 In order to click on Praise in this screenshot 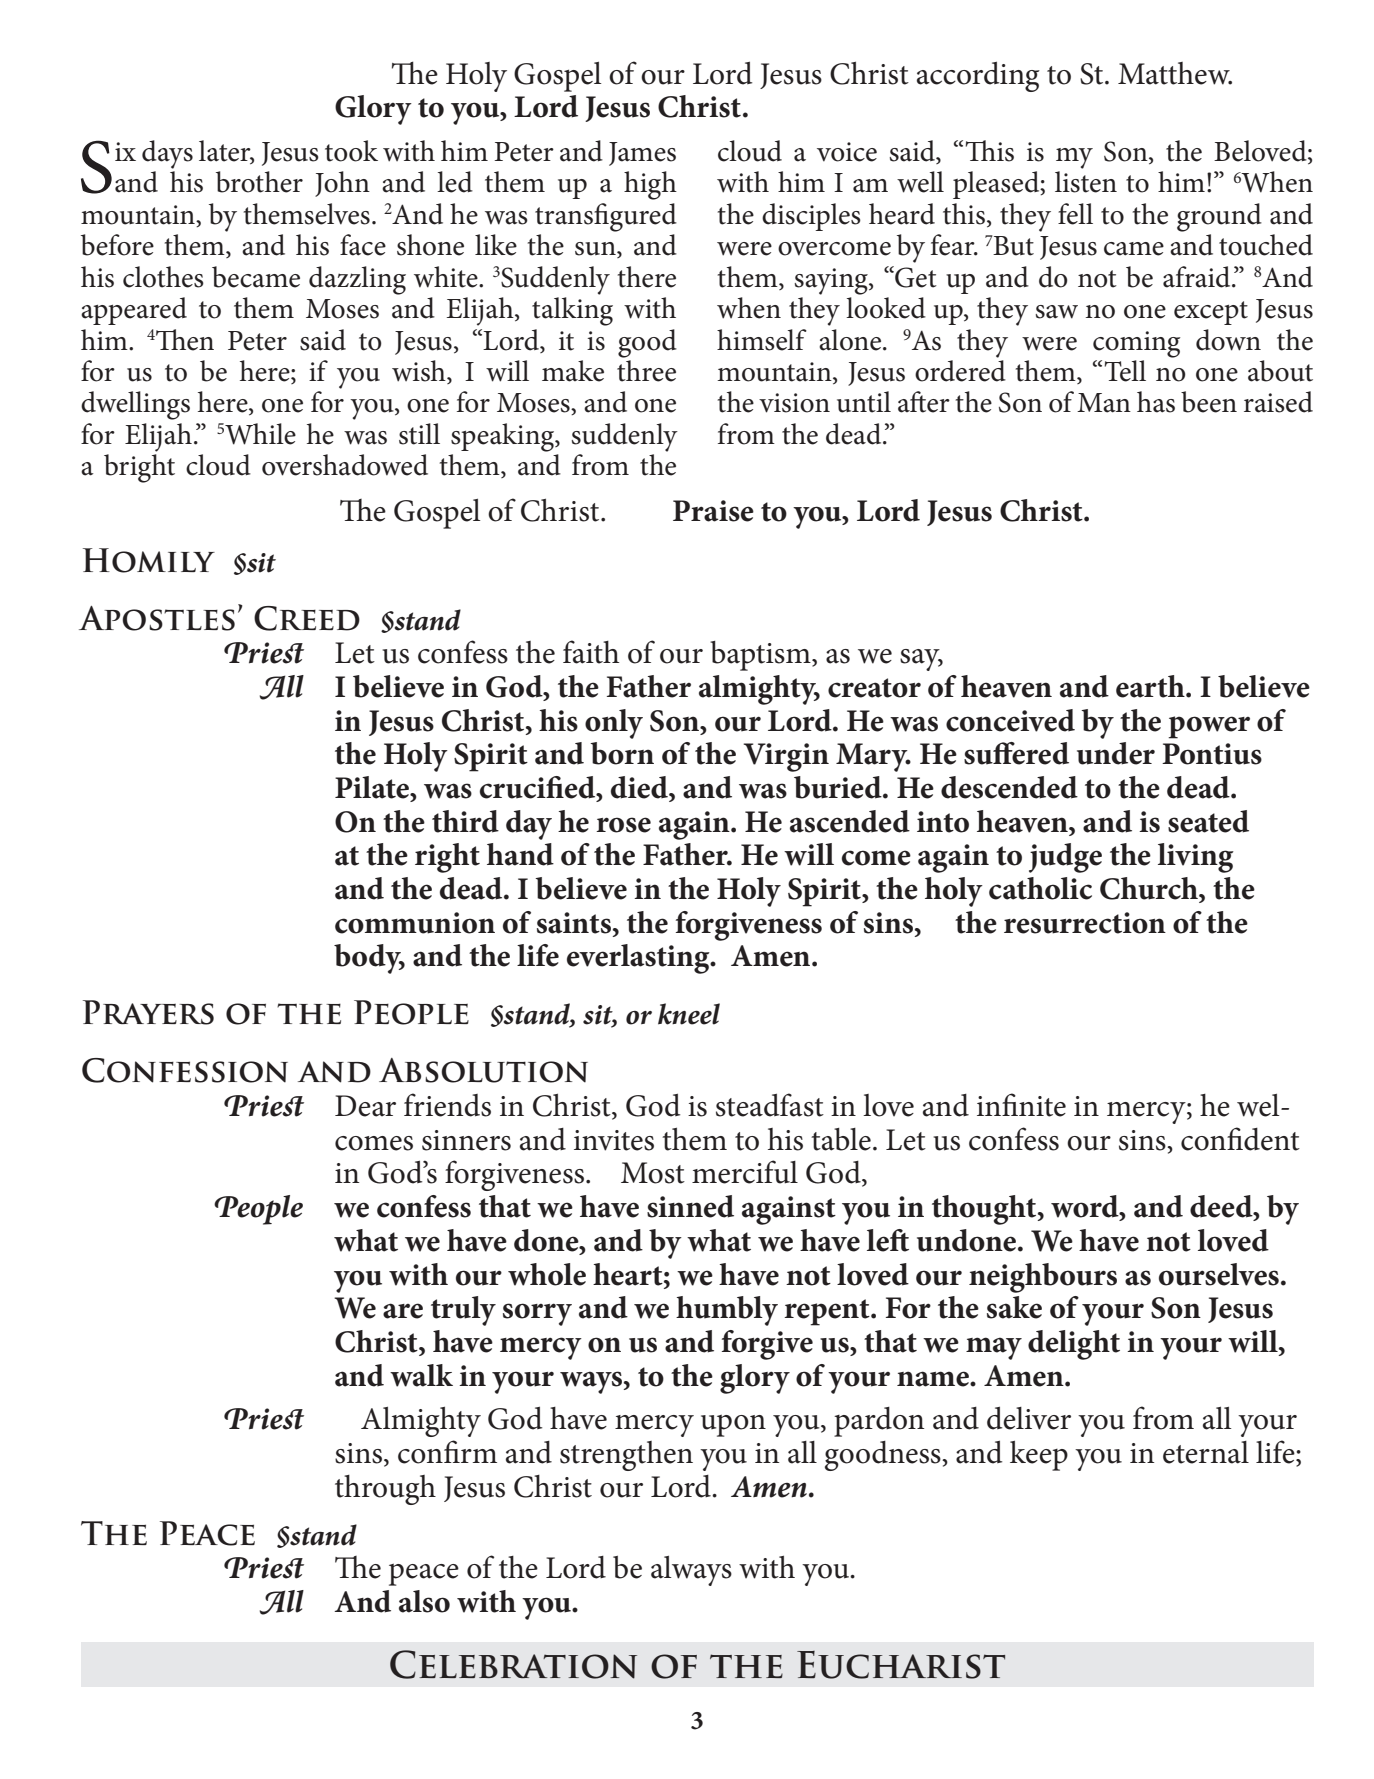, I will do `click(713, 511)`.
